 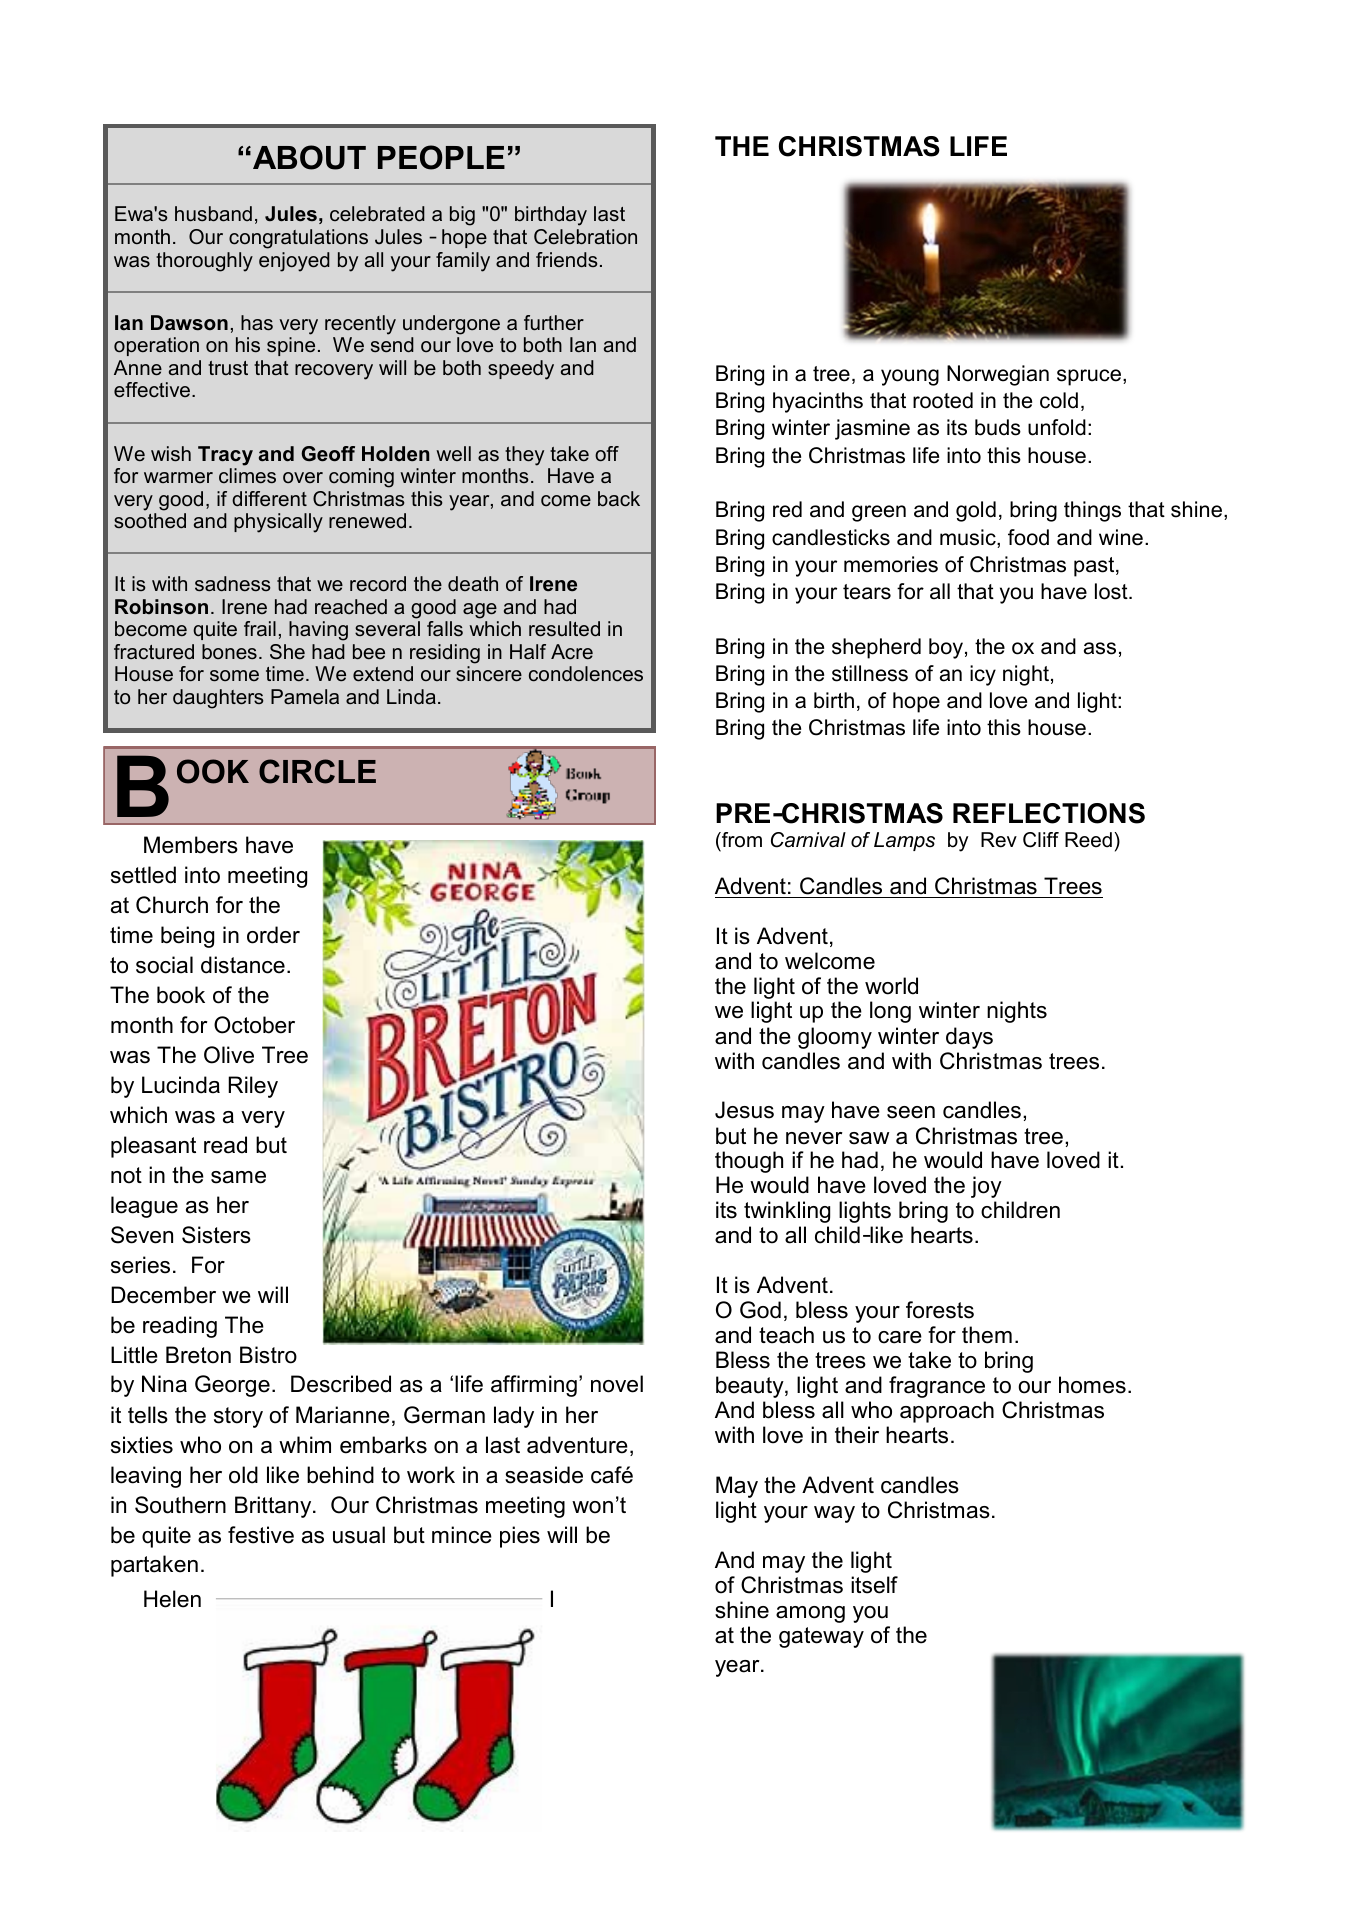 What do you see at coordinates (585, 237) in the screenshot?
I see `Celebration` at bounding box center [585, 237].
